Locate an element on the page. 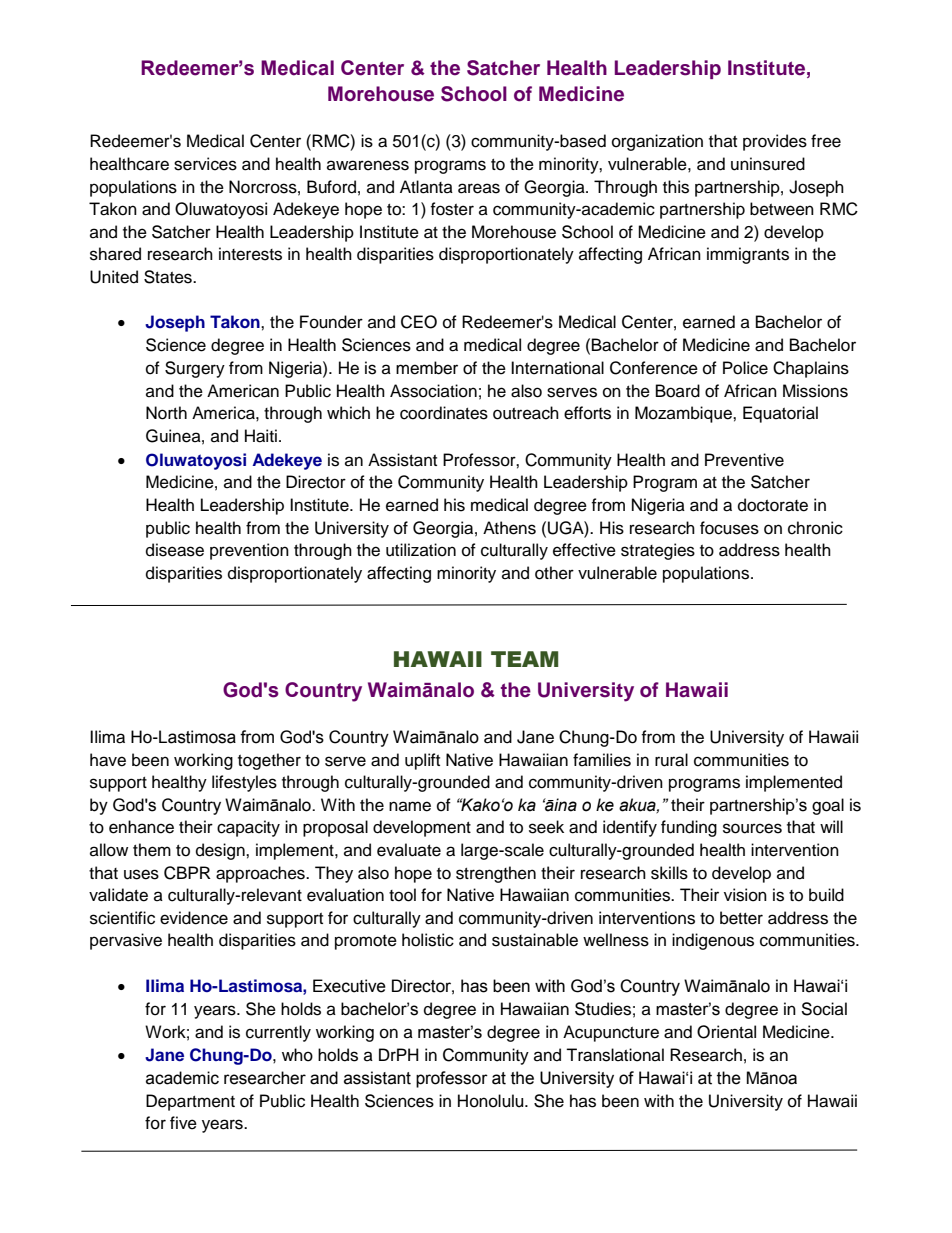  Honolulu is located at coordinates (492, 1101).
